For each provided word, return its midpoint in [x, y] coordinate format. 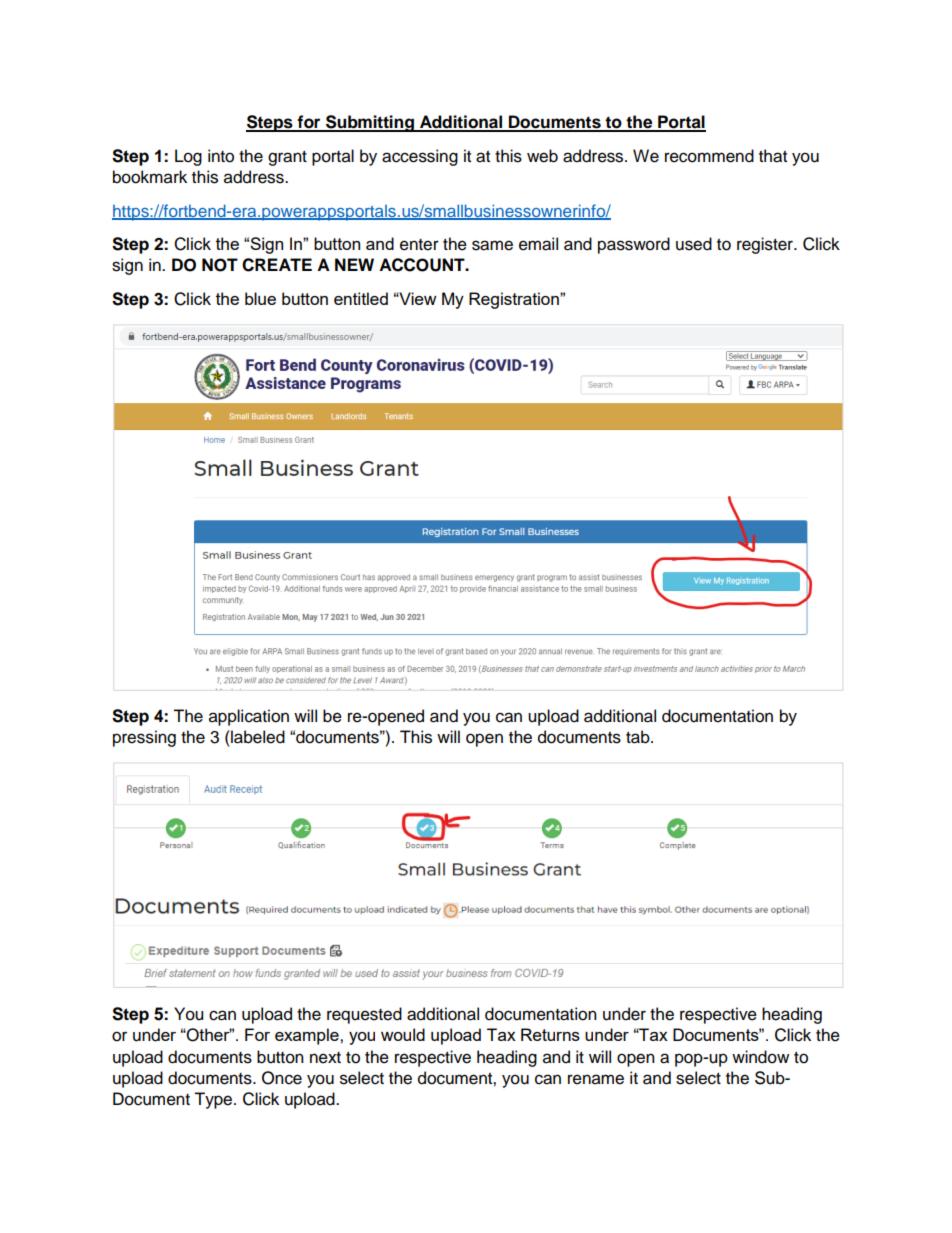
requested [364, 1015]
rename [596, 1079]
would [403, 1034]
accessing [420, 157]
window [760, 1057]
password [634, 245]
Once [282, 1078]
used [694, 244]
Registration [515, 300]
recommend [709, 156]
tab [639, 737]
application [249, 717]
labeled [257, 737]
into [221, 156]
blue [260, 298]
